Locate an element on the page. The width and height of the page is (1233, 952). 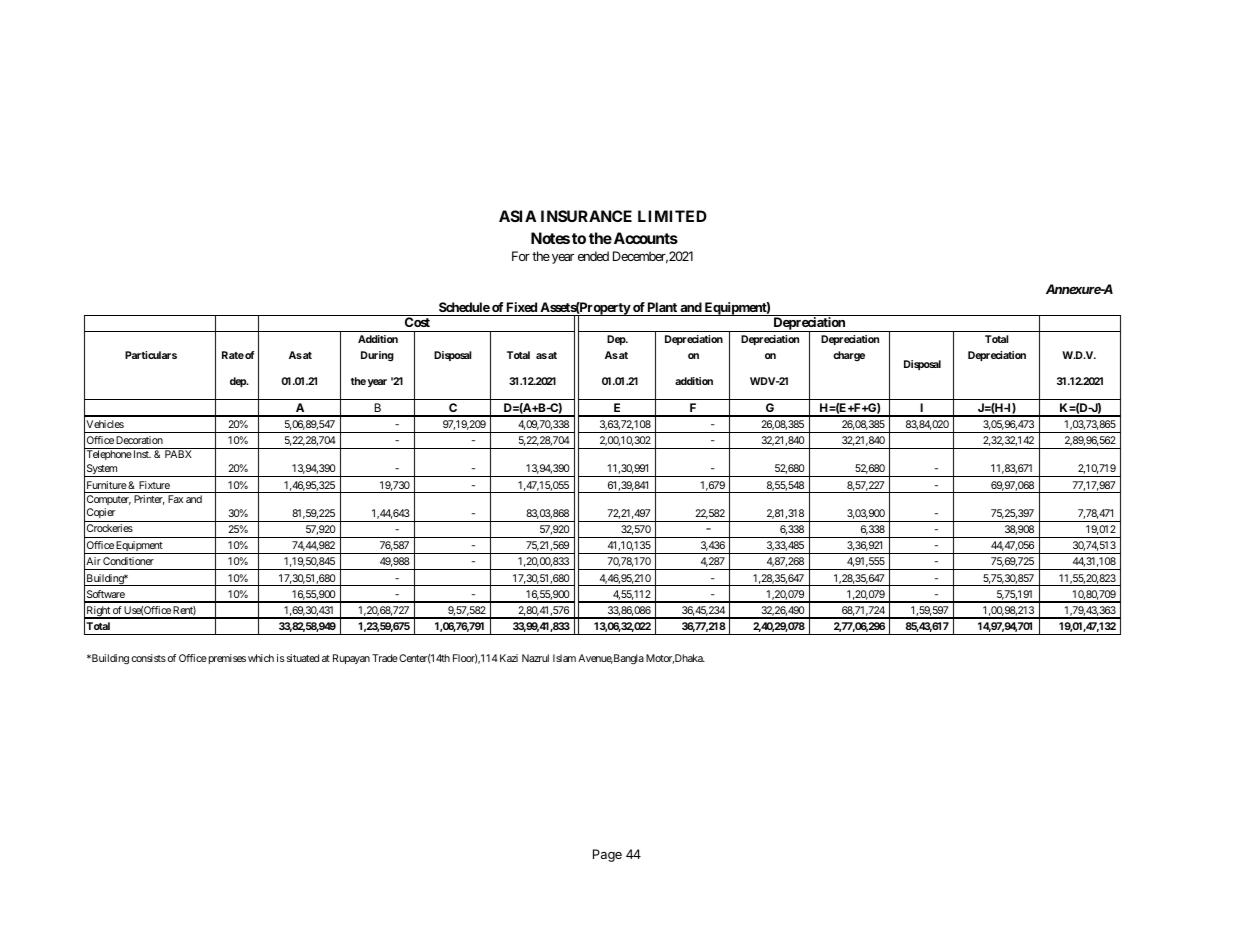
ASIA is located at coordinates (517, 216).
